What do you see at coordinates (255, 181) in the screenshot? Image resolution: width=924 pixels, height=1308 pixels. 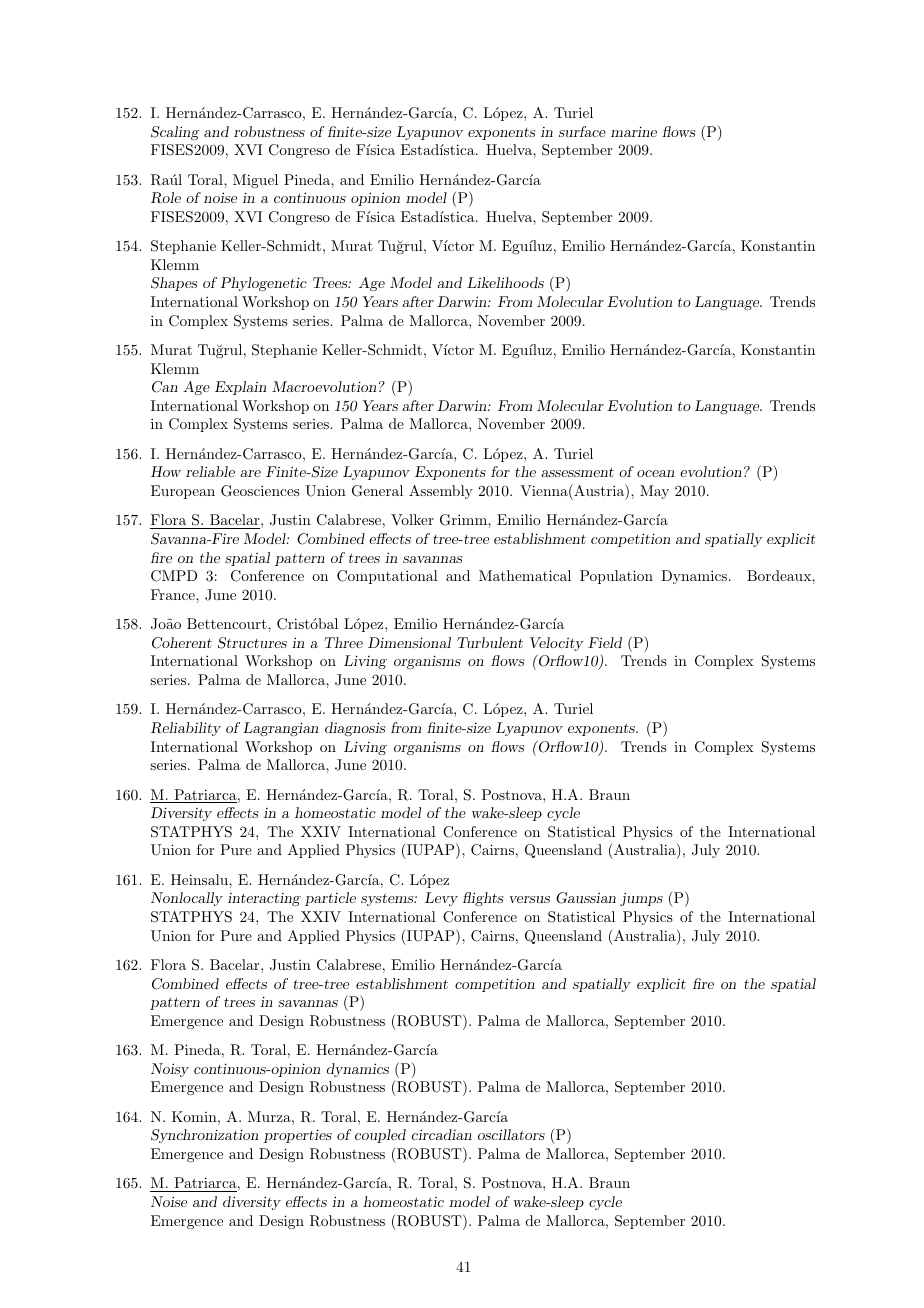 I see `Miguel` at bounding box center [255, 181].
